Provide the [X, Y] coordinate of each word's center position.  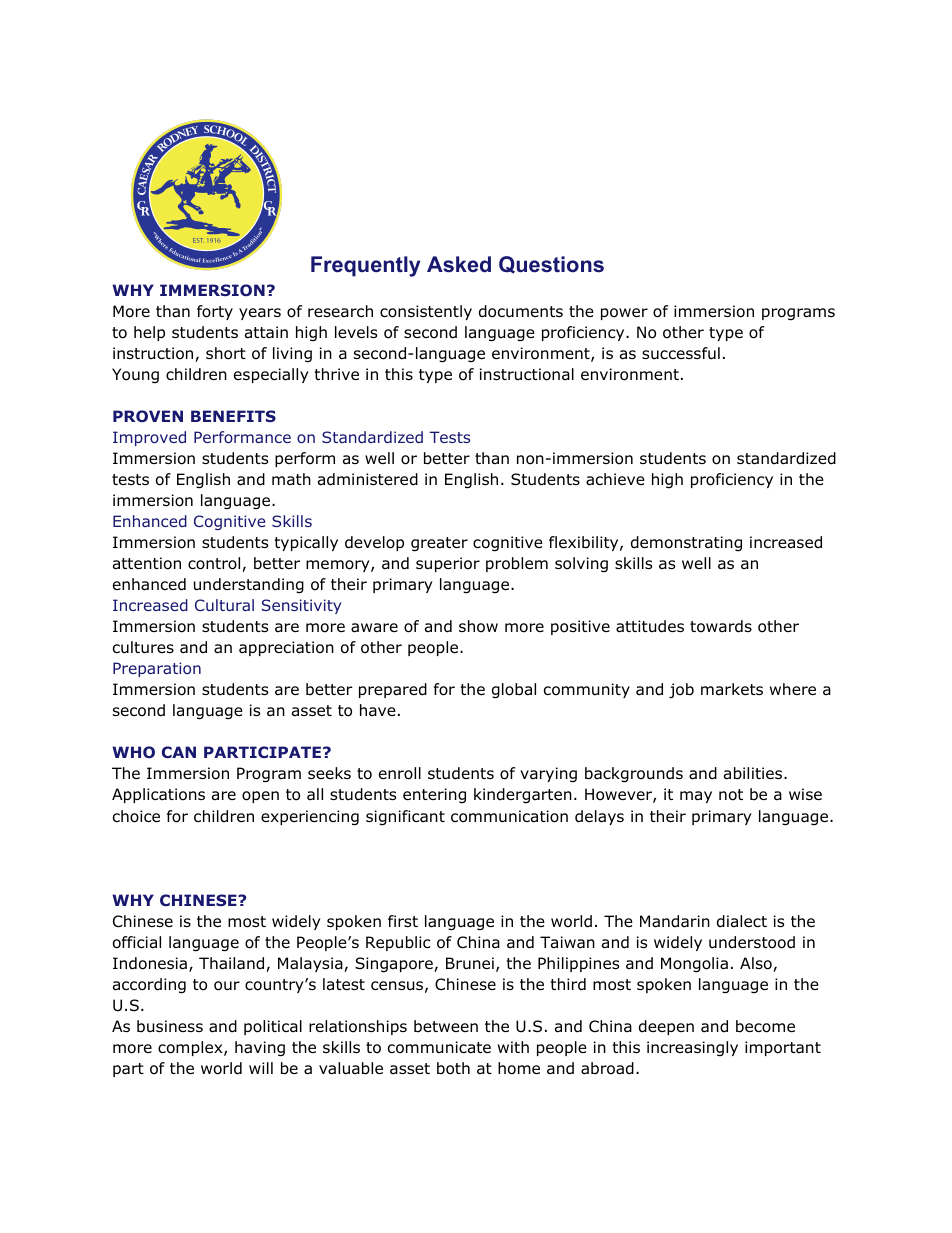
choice [136, 816]
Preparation [157, 669]
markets [732, 689]
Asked [459, 264]
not [731, 795]
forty [215, 312]
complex [191, 1048]
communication [509, 816]
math [291, 479]
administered [368, 479]
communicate [439, 1047]
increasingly [692, 1049]
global [514, 691]
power [624, 314]
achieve [615, 479]
